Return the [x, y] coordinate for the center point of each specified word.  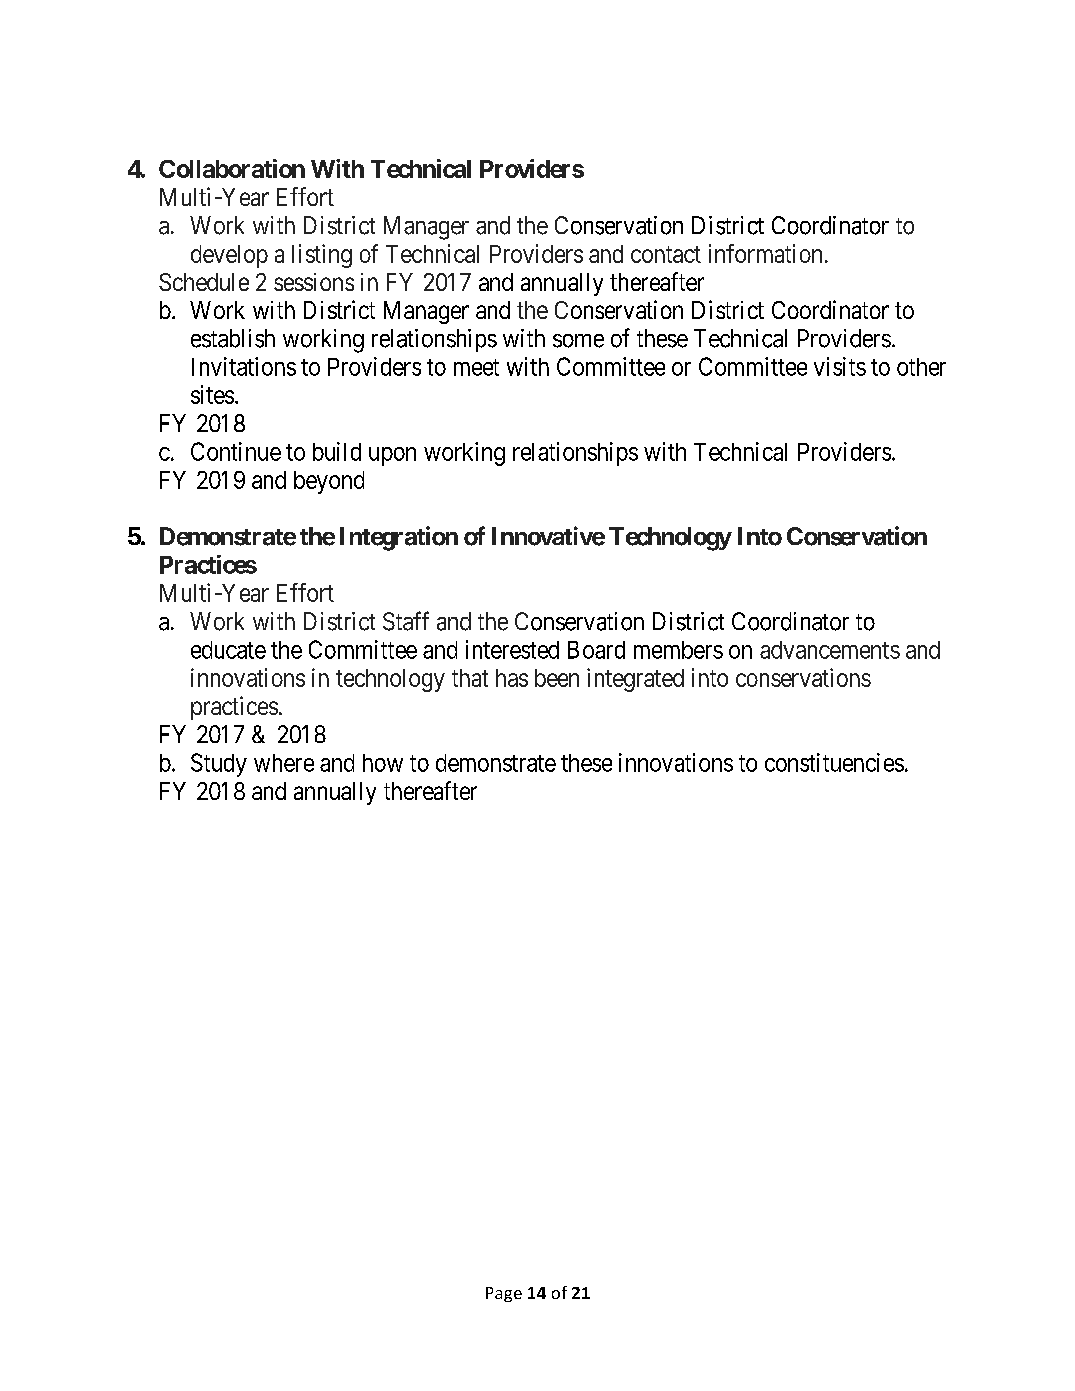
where [284, 763]
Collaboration [232, 168]
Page [504, 1294]
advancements [830, 650]
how [383, 763]
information [765, 253]
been [557, 678]
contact [666, 254]
